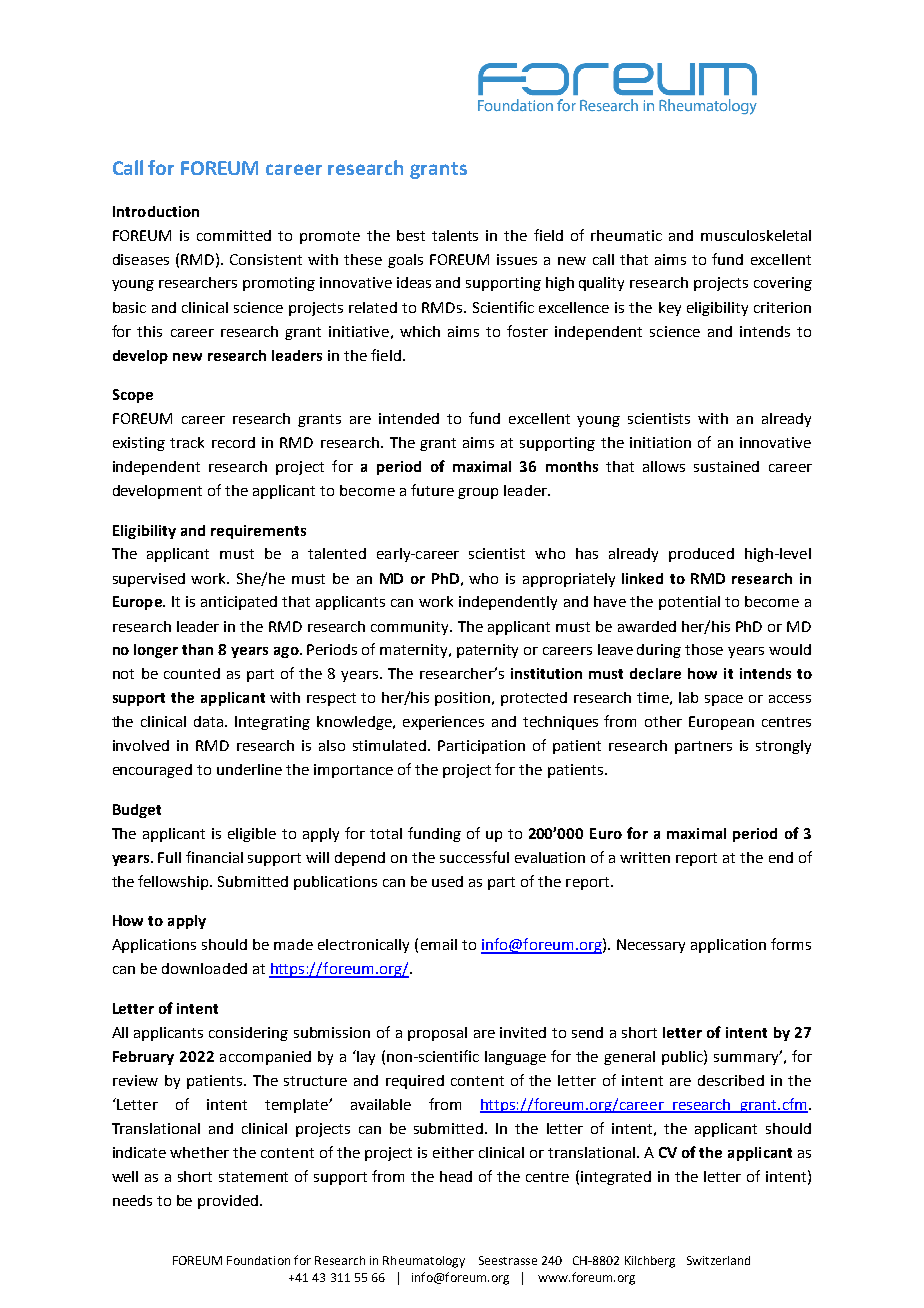  I want to click on provided, so click(228, 1202).
